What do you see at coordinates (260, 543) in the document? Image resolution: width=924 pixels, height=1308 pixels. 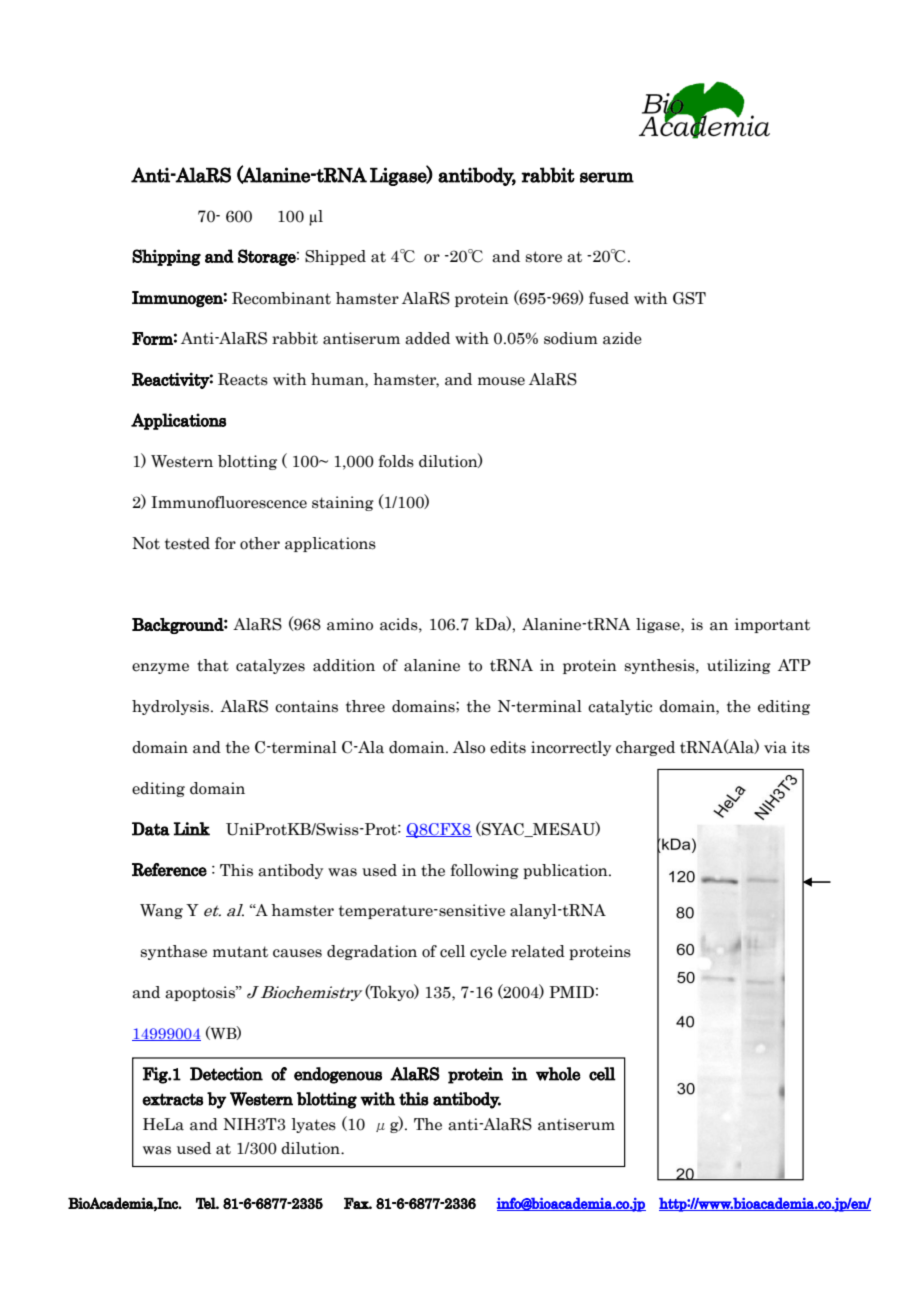 I see `other` at bounding box center [260, 543].
